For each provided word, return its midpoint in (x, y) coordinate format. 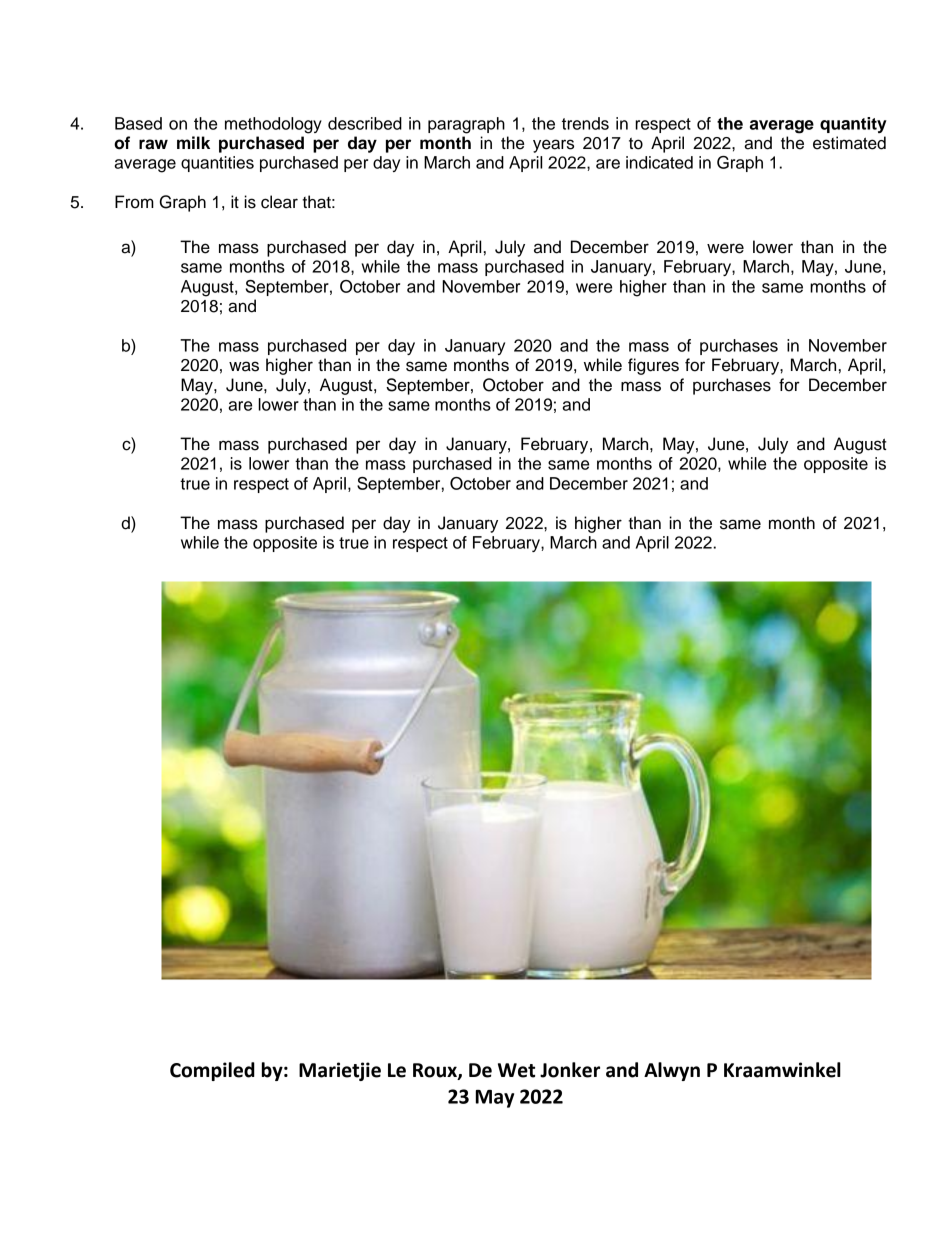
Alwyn (672, 1071)
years (553, 146)
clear (279, 202)
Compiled (212, 1071)
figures (653, 366)
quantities (217, 164)
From (134, 202)
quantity (853, 125)
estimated (849, 143)
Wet (516, 1070)
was (244, 366)
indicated (659, 162)
